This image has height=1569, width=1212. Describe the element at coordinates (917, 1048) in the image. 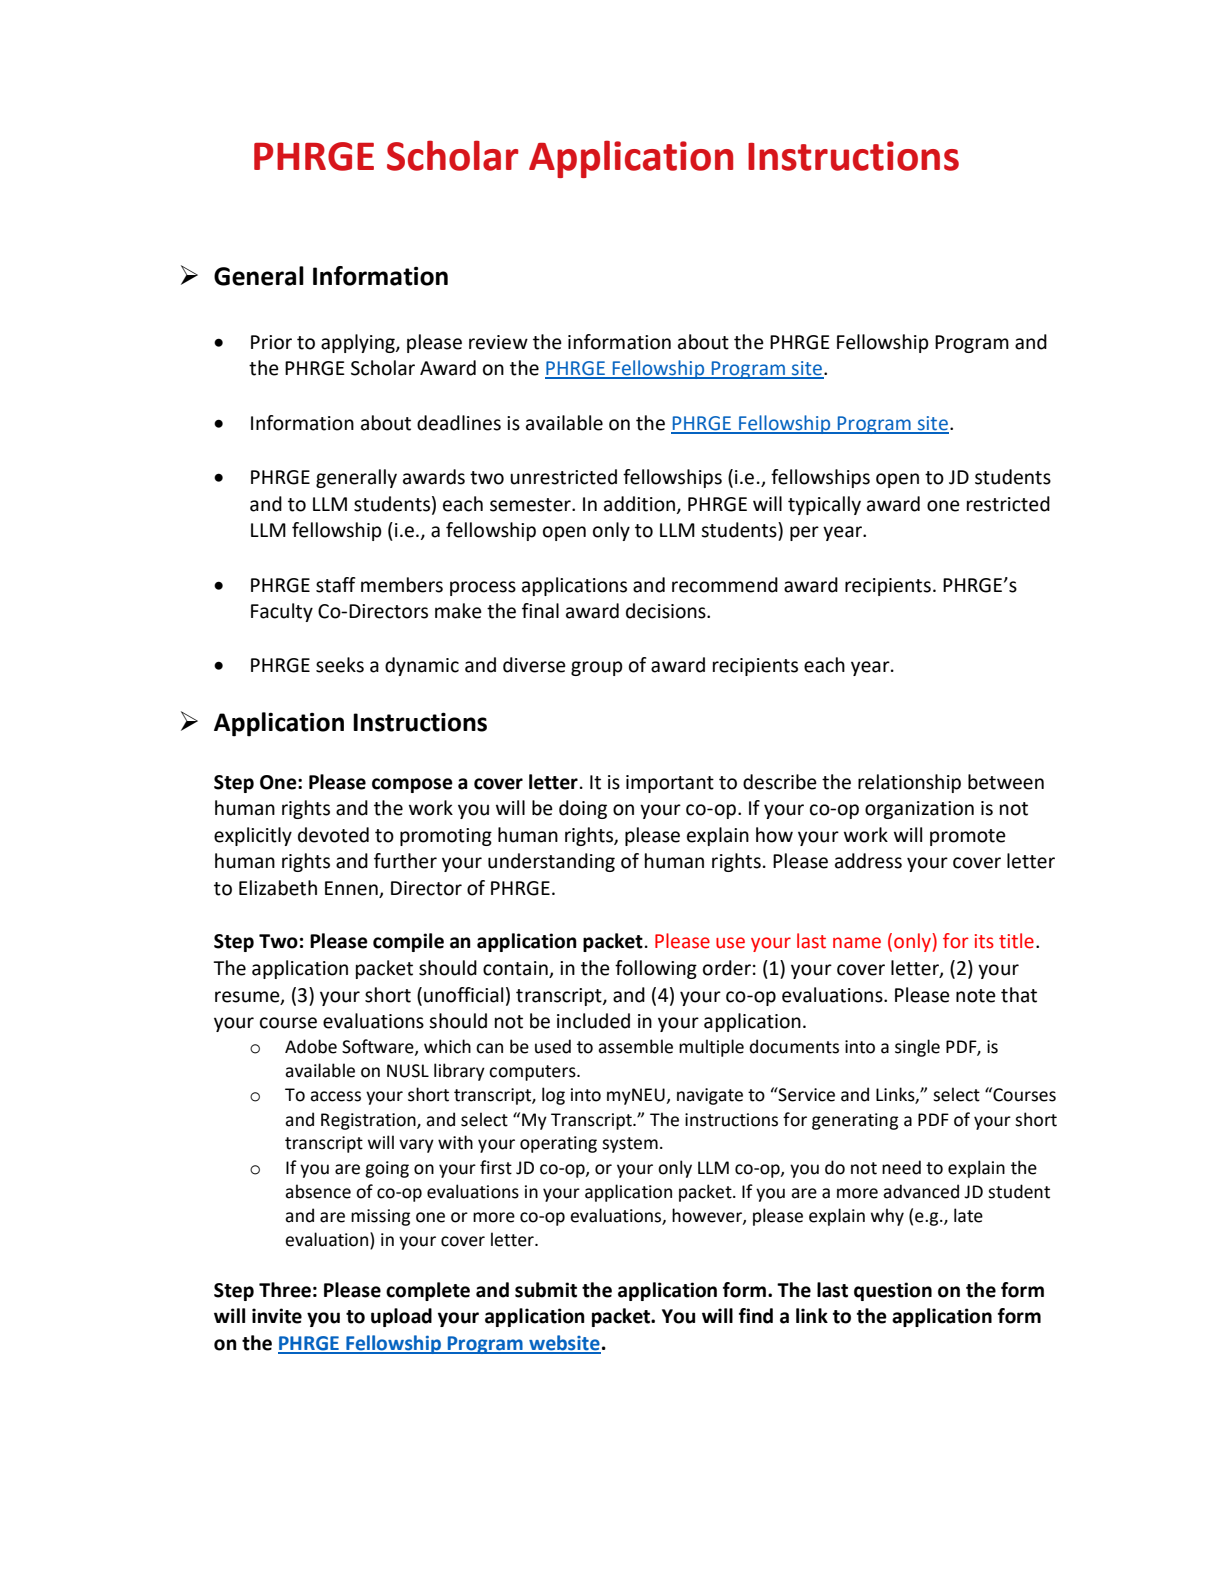

I see `single` at that location.
